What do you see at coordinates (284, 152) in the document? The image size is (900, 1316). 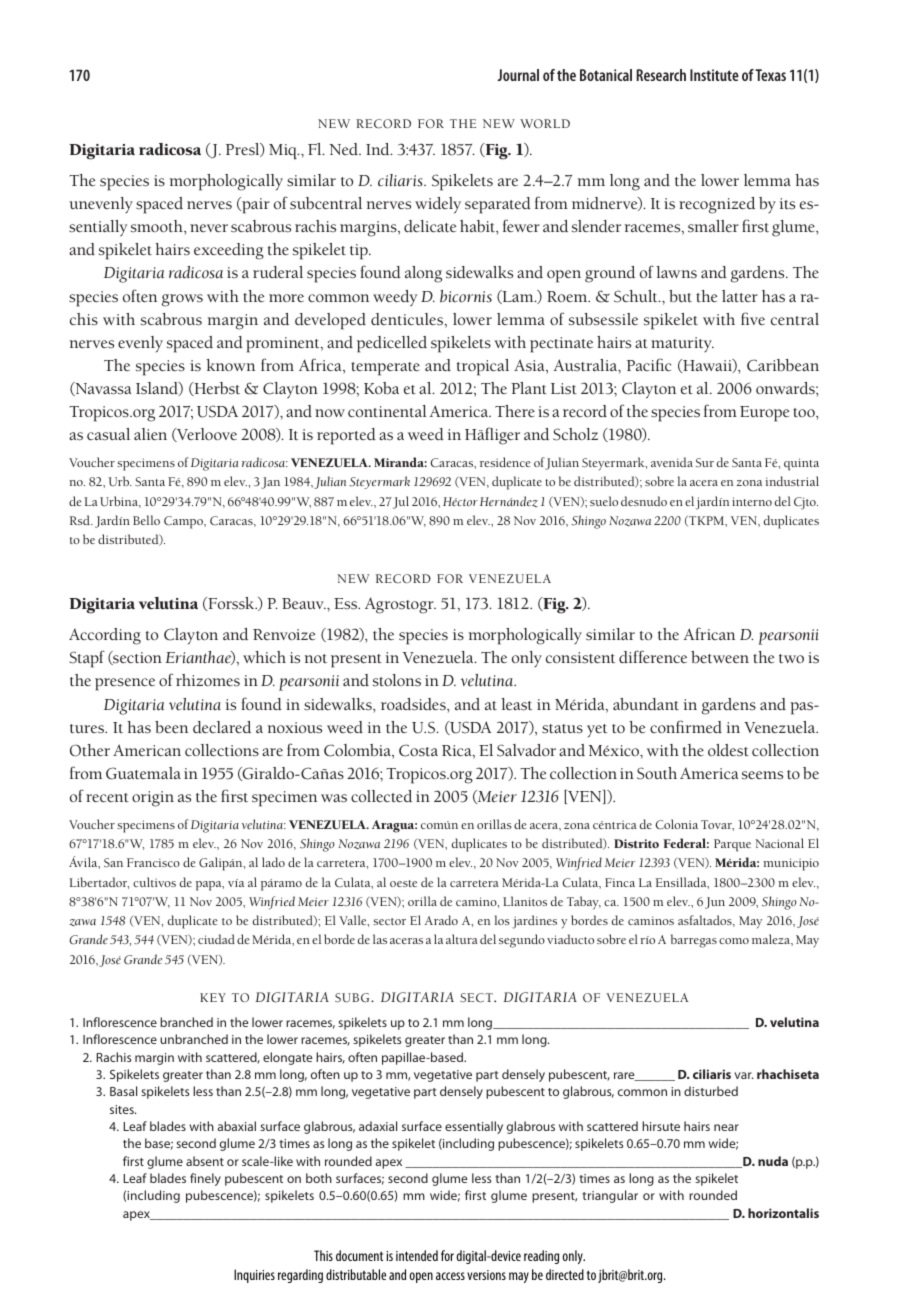 I see `Miq` at bounding box center [284, 152].
